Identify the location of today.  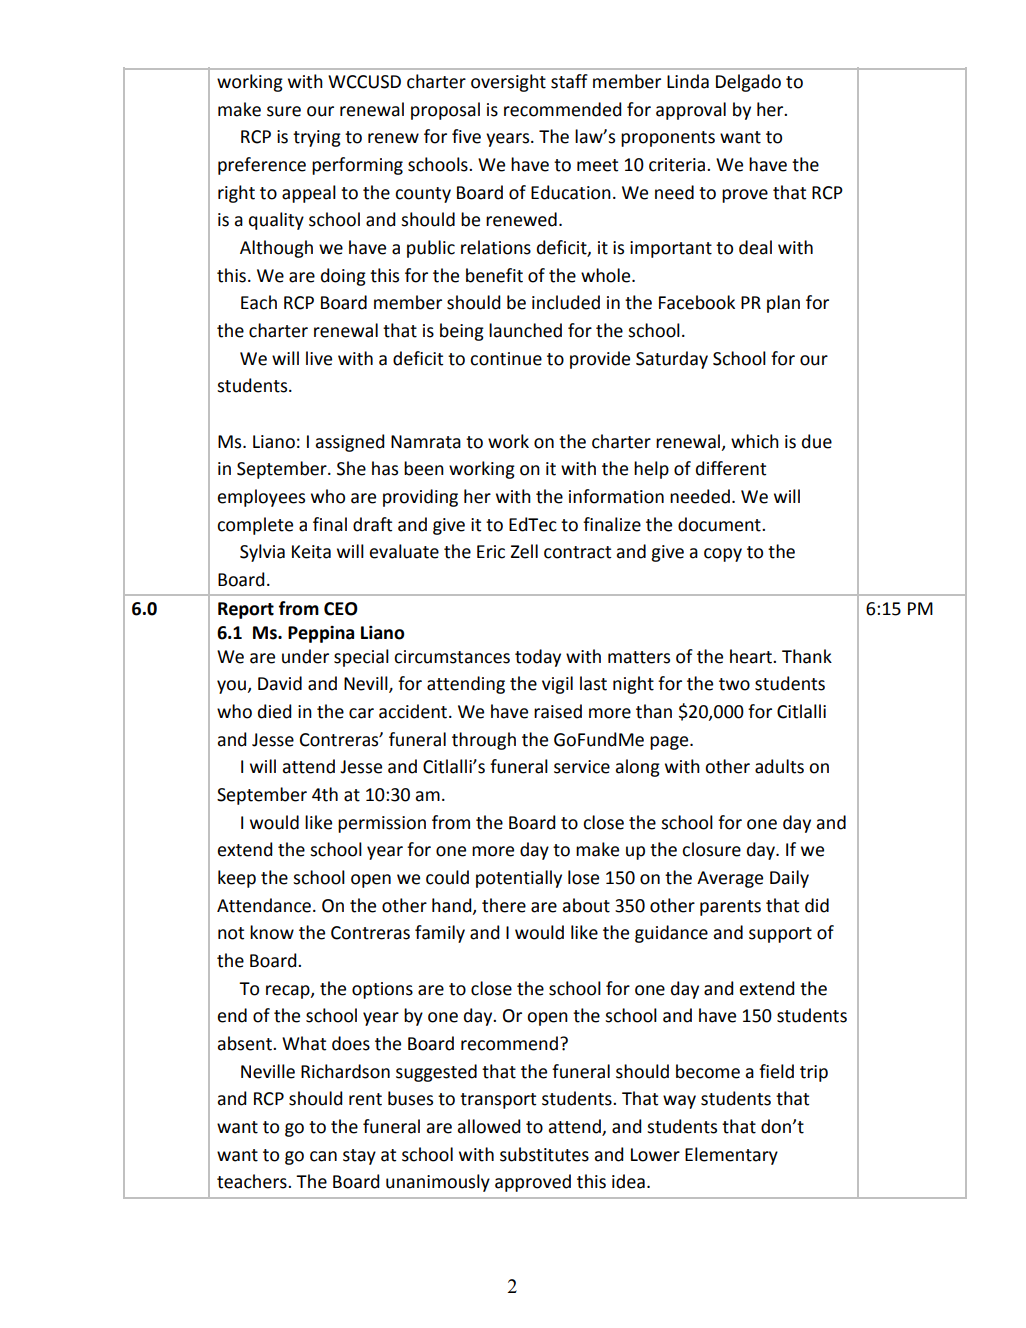
(538, 658).
